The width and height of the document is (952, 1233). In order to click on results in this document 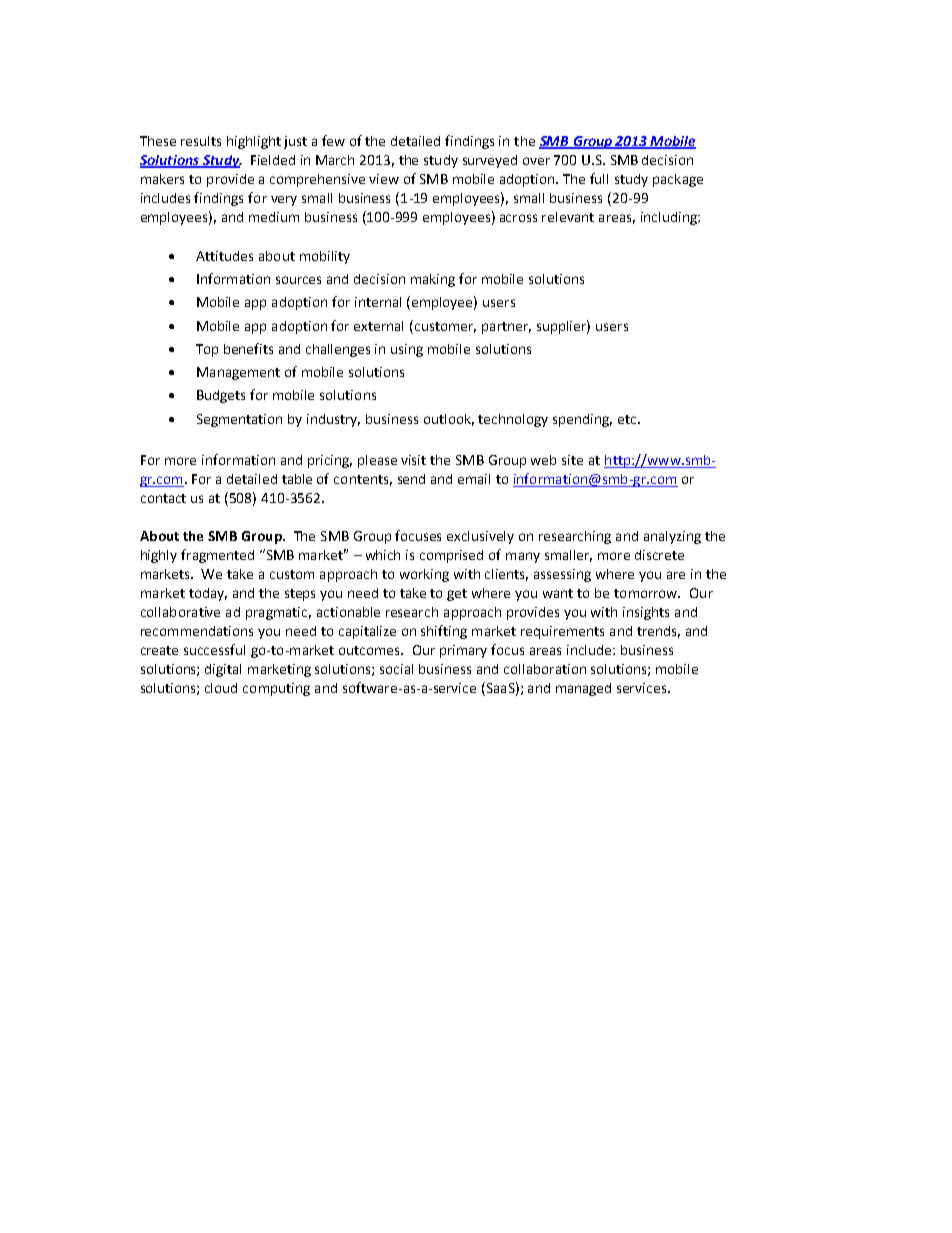, I will do `click(201, 141)`.
